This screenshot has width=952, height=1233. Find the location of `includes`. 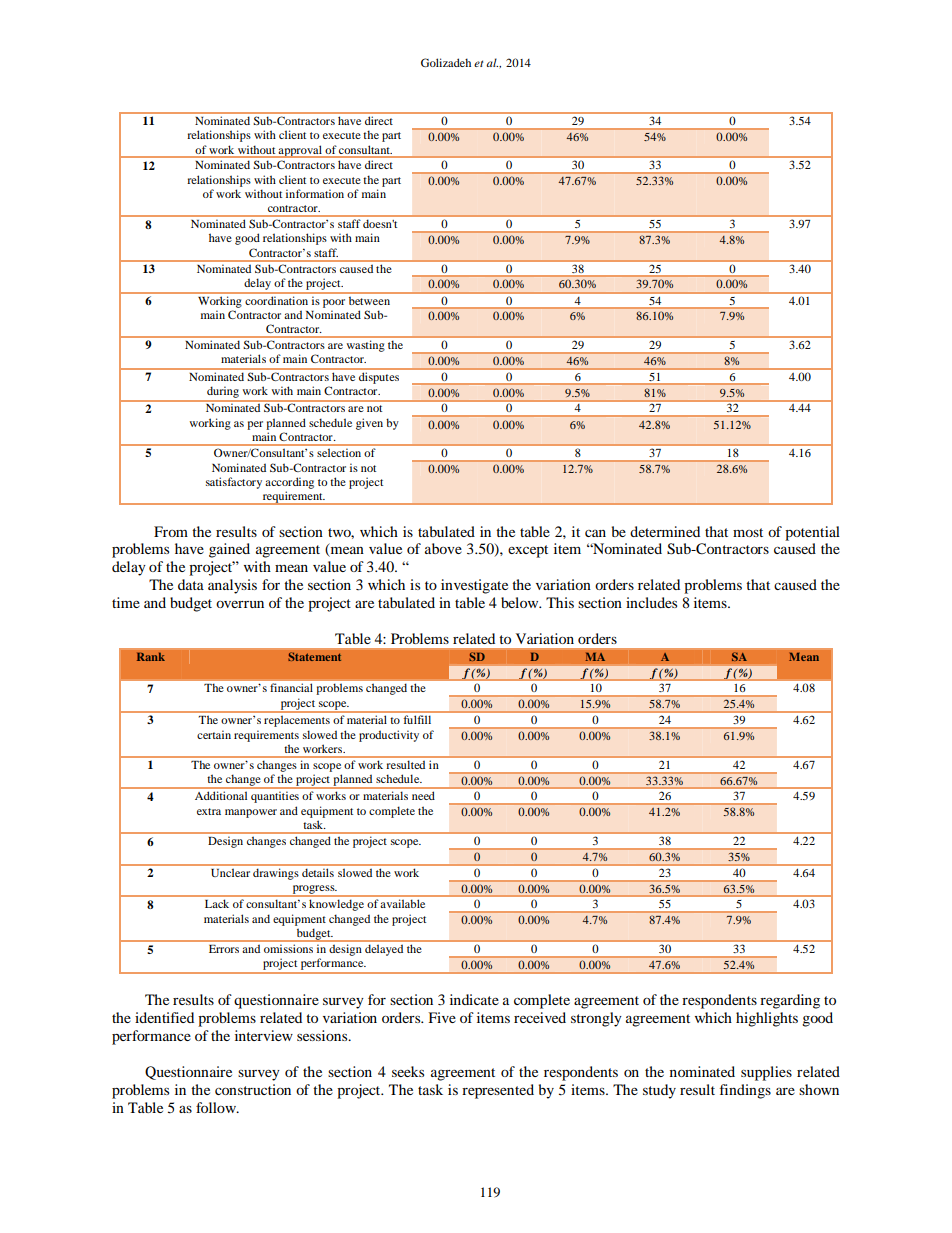

includes is located at coordinates (651, 602).
